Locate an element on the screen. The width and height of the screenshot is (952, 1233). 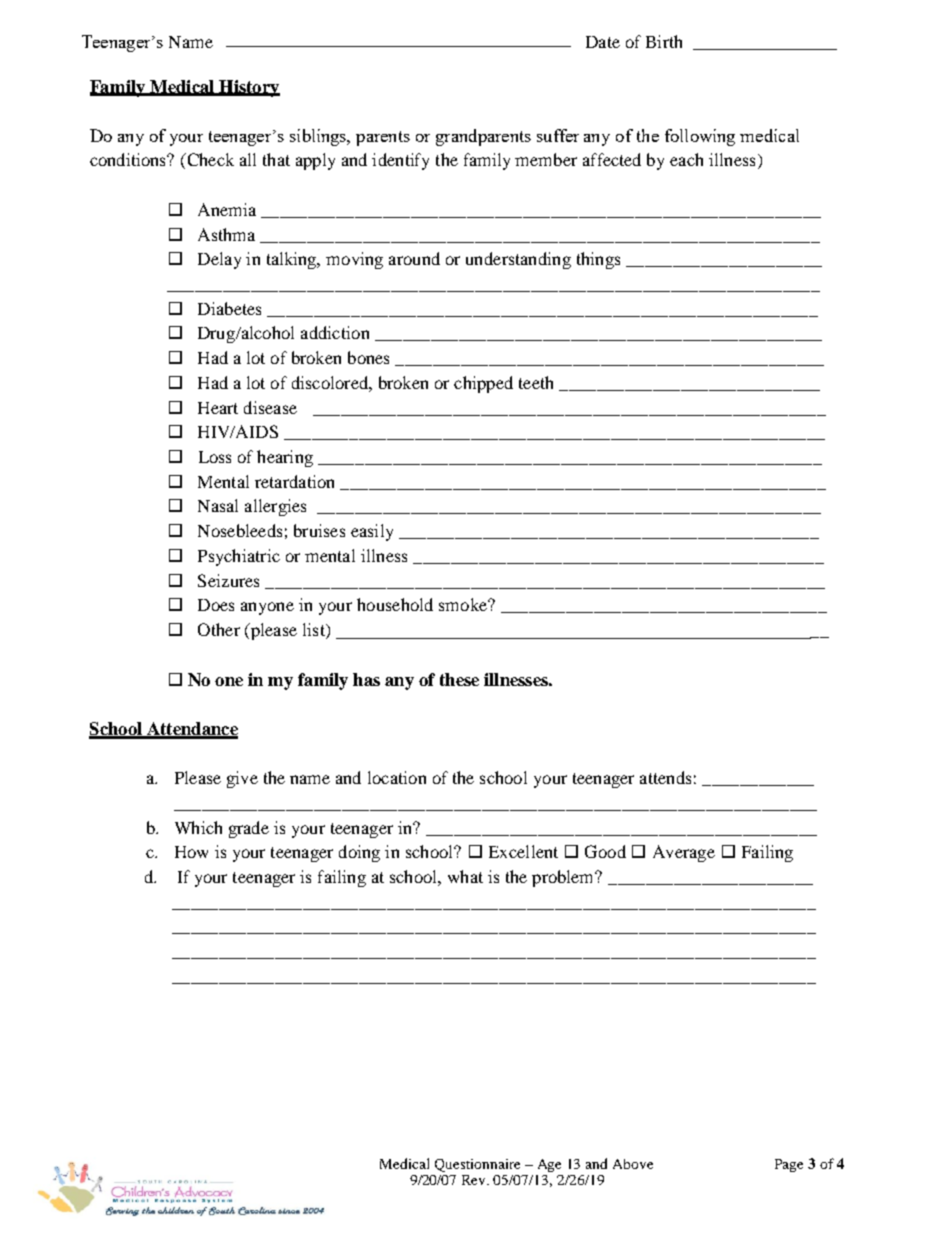
location is located at coordinates (397, 777).
